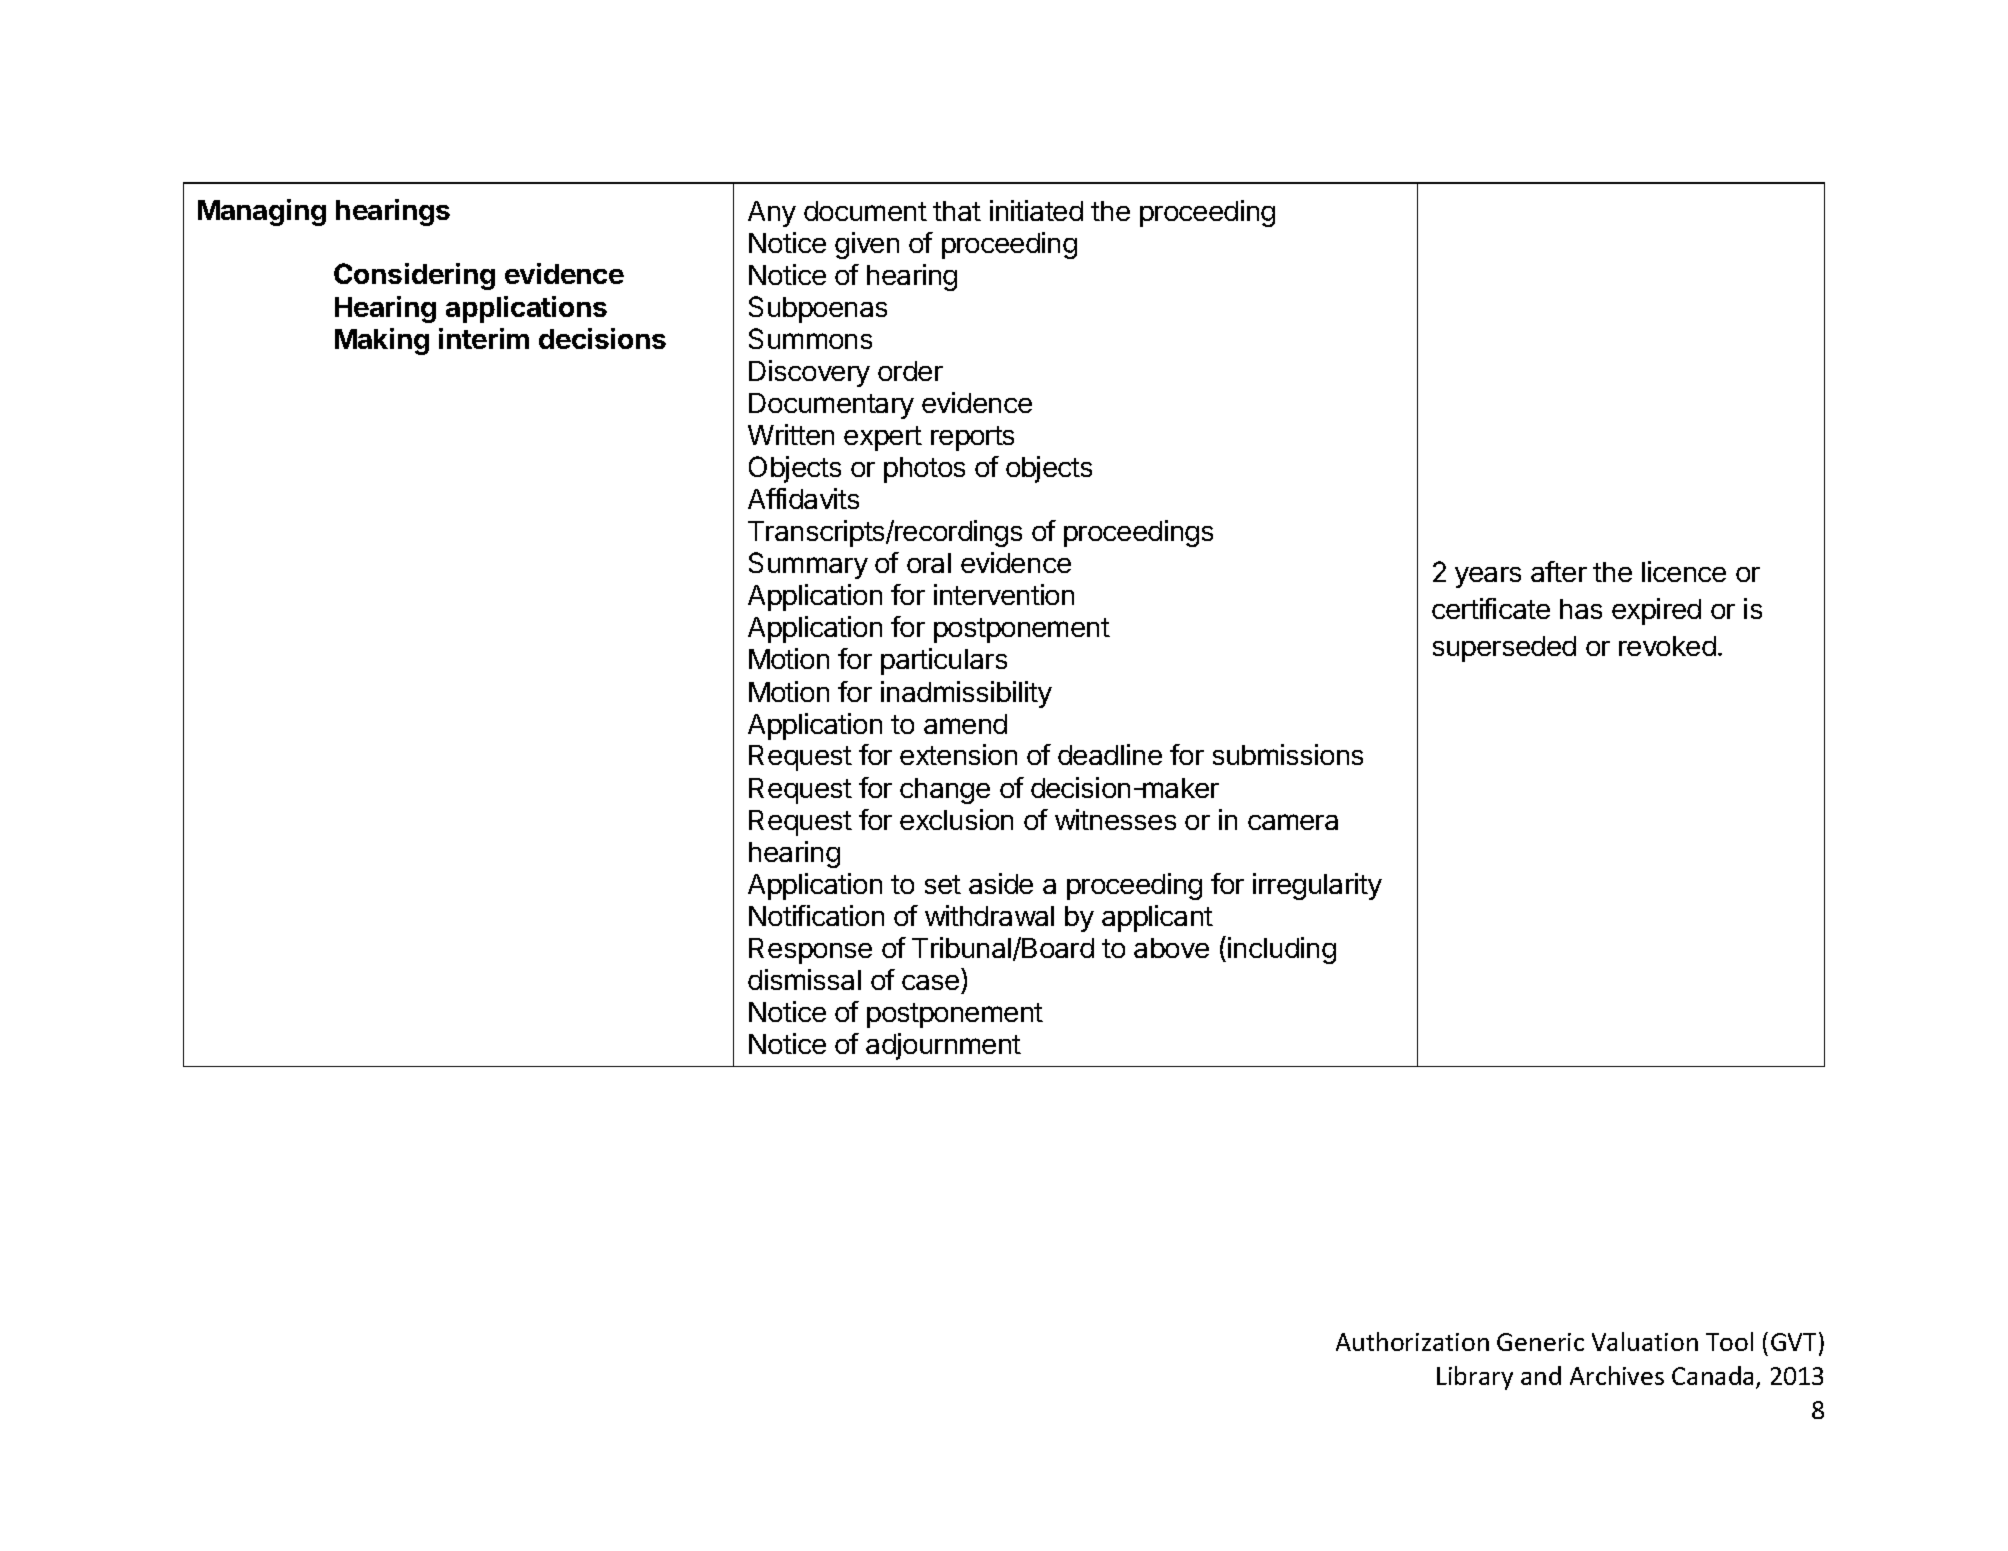 This screenshot has height=1551, width=2008. Describe the element at coordinates (1412, 1341) in the screenshot. I see `Authorization` at that location.
